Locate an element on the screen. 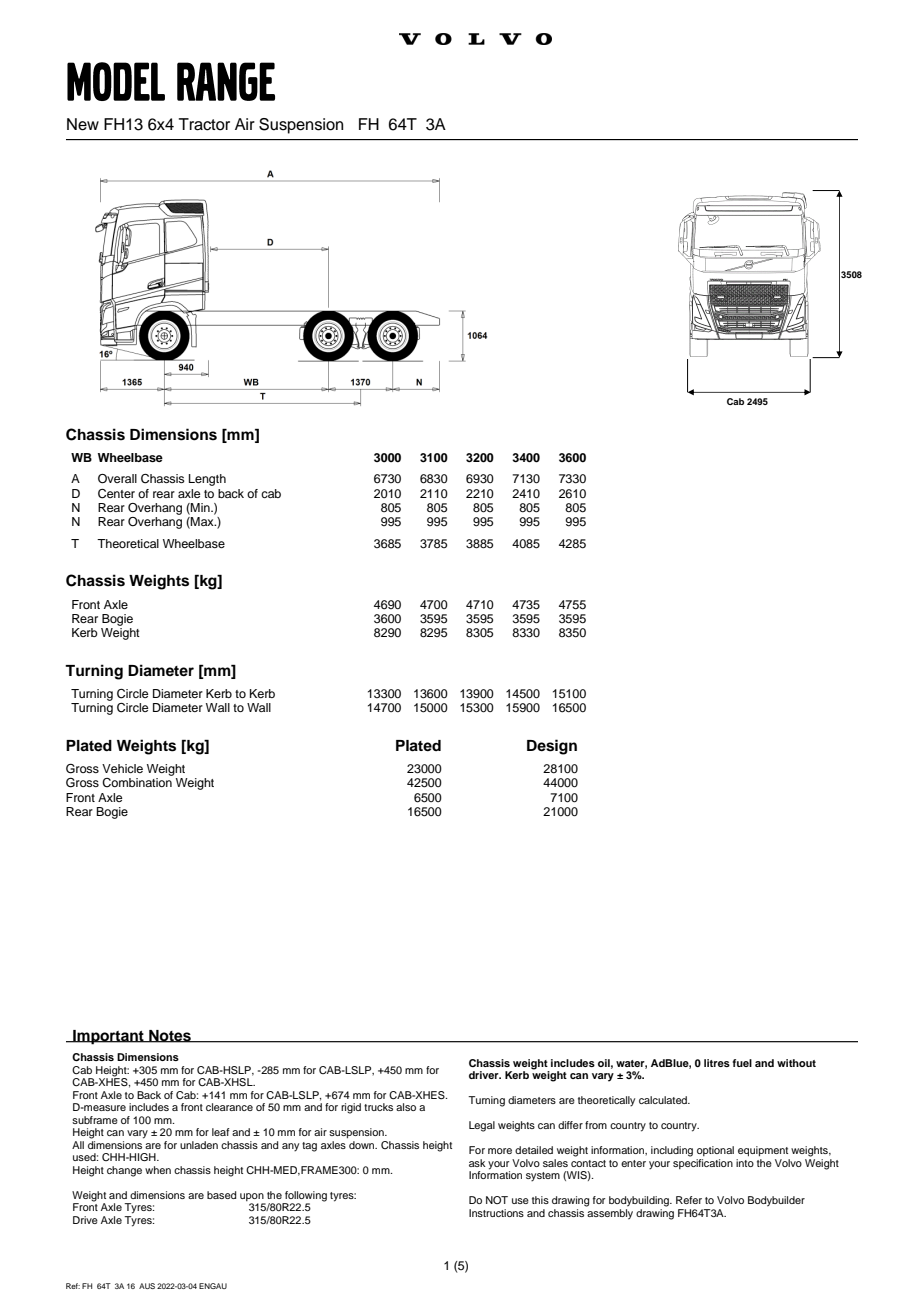 This screenshot has width=924, height=1308. Instructions is located at coordinates (496, 1213).
